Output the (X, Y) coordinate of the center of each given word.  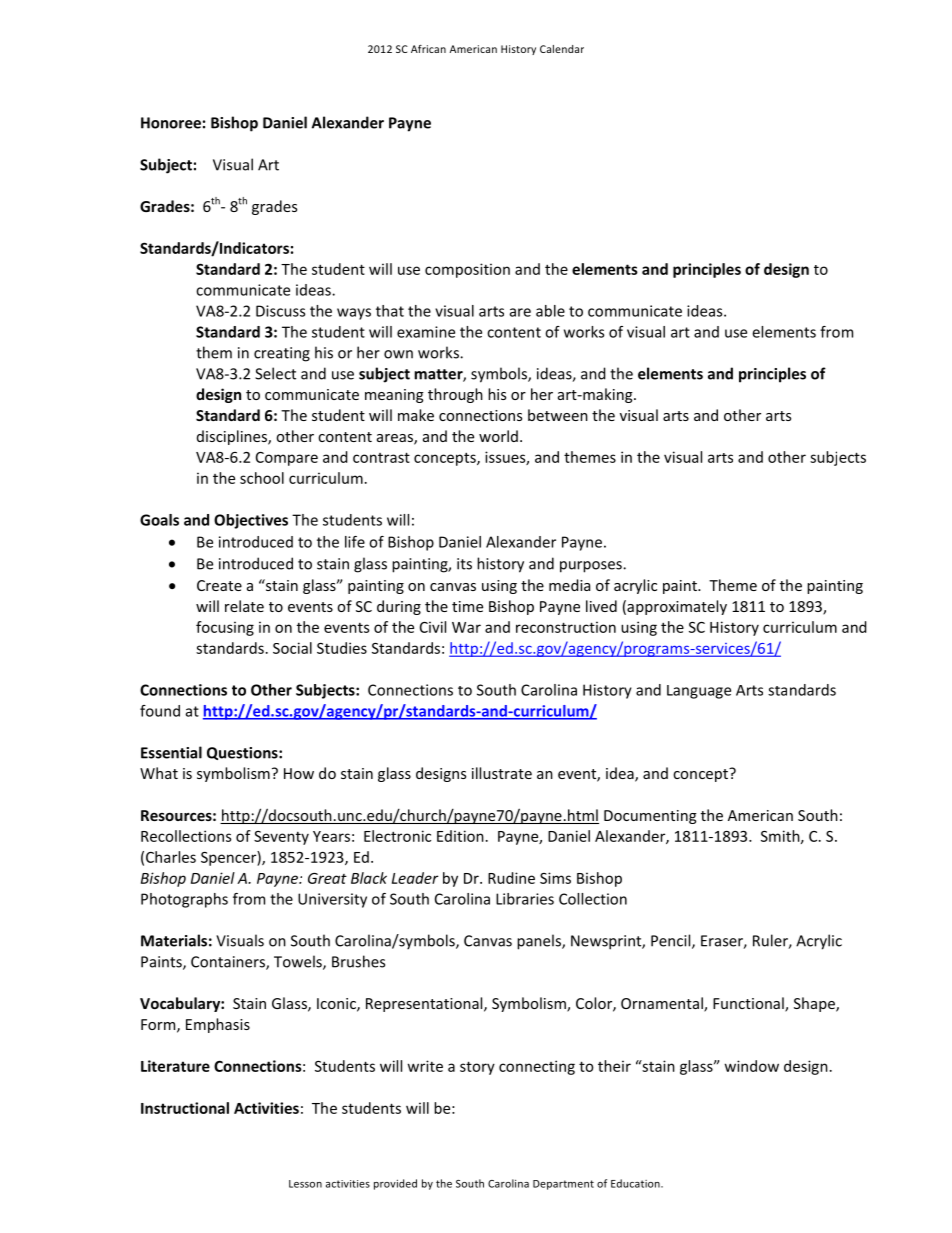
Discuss (280, 311)
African (428, 49)
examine (426, 332)
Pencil (672, 941)
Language (699, 692)
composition (467, 270)
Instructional (185, 1108)
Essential (171, 752)
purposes (592, 567)
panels (540, 942)
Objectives (251, 521)
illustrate (502, 773)
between (558, 415)
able (550, 311)
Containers (229, 963)
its (464, 564)
